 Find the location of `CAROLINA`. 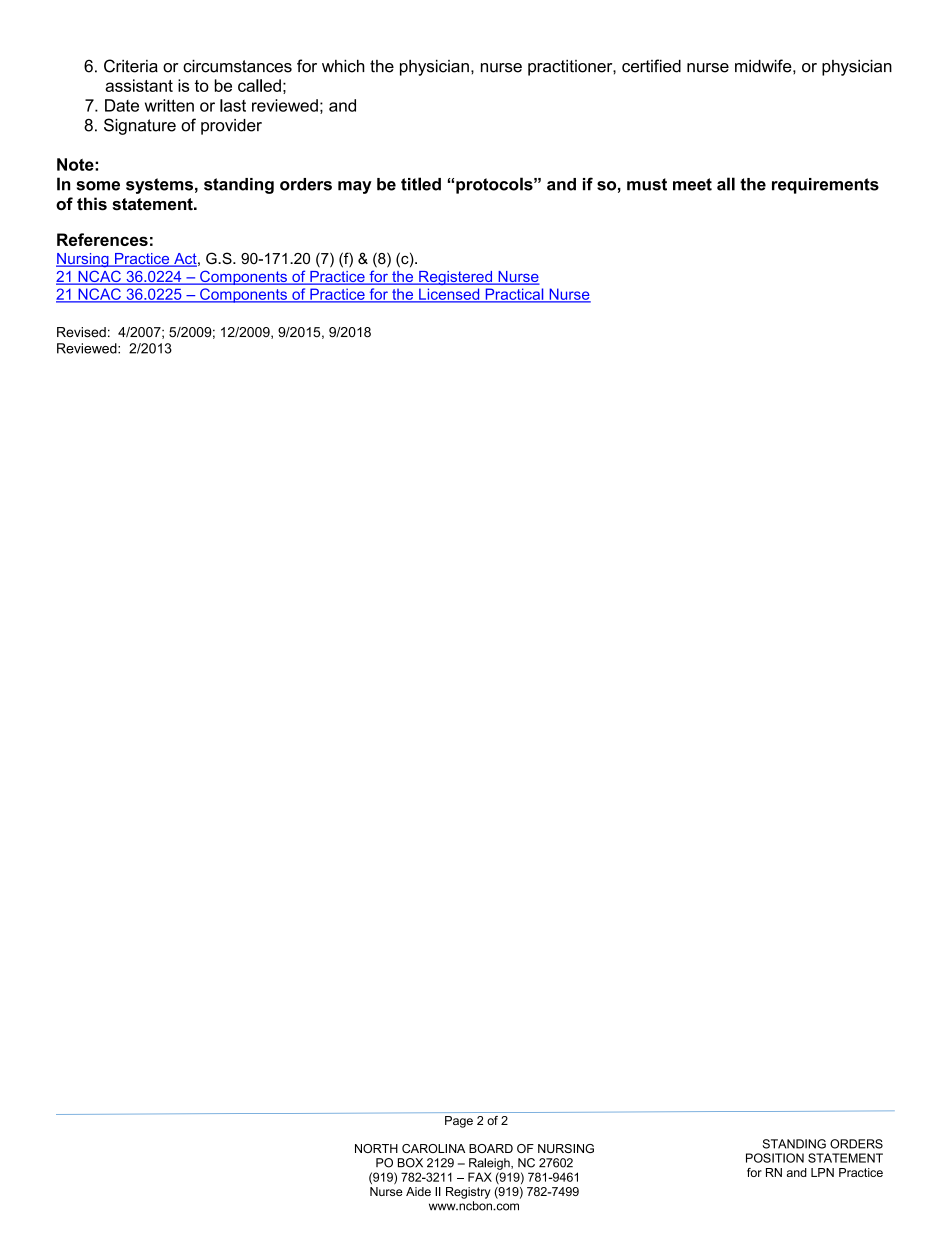

CAROLINA is located at coordinates (433, 1148).
